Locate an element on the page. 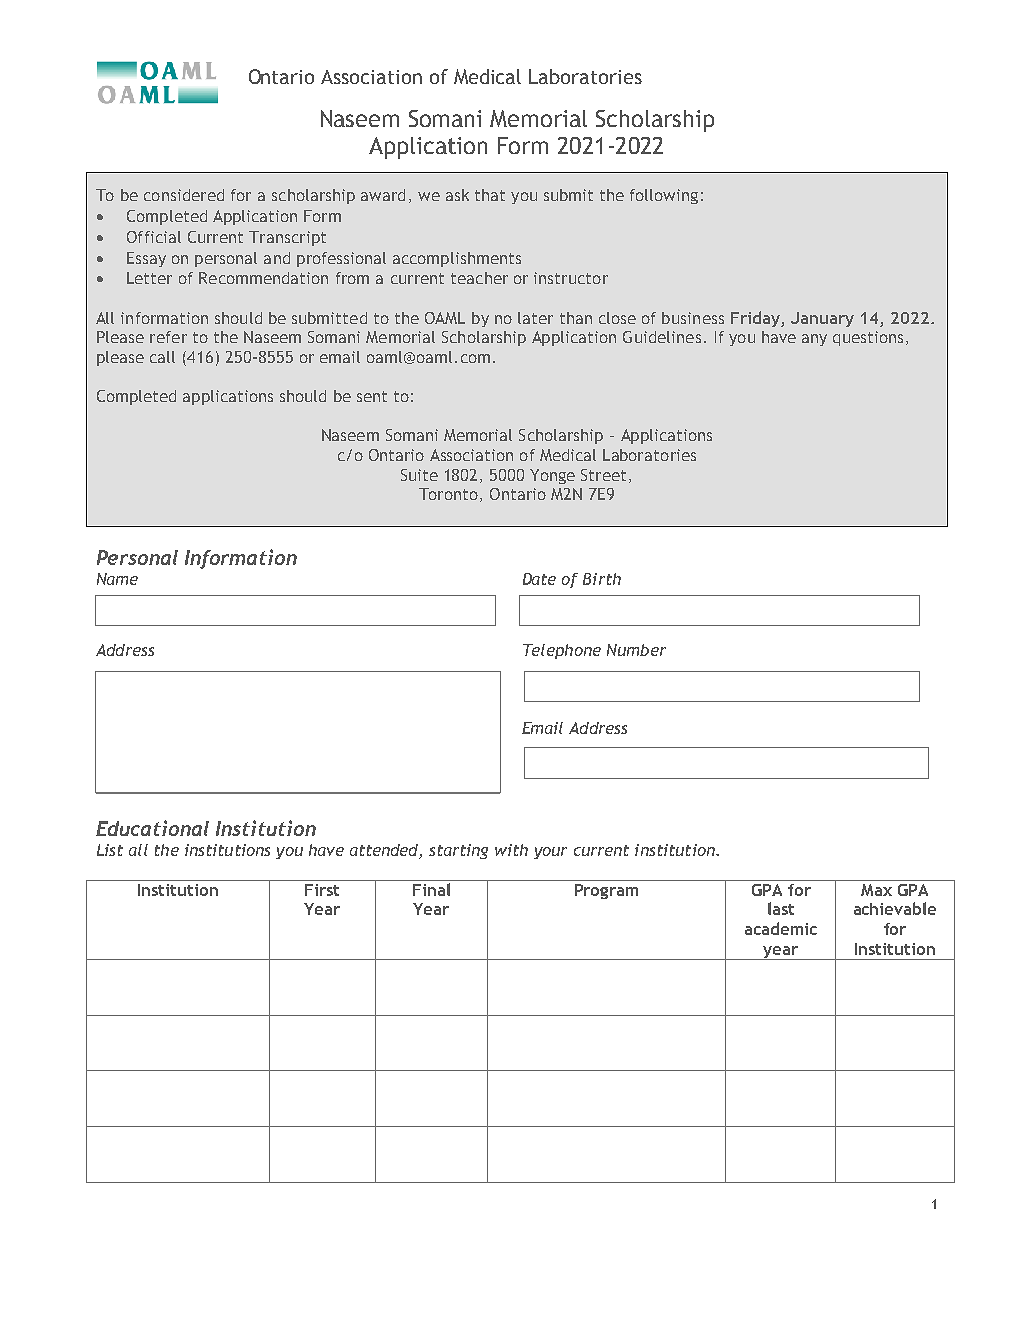  Number is located at coordinates (636, 650).
